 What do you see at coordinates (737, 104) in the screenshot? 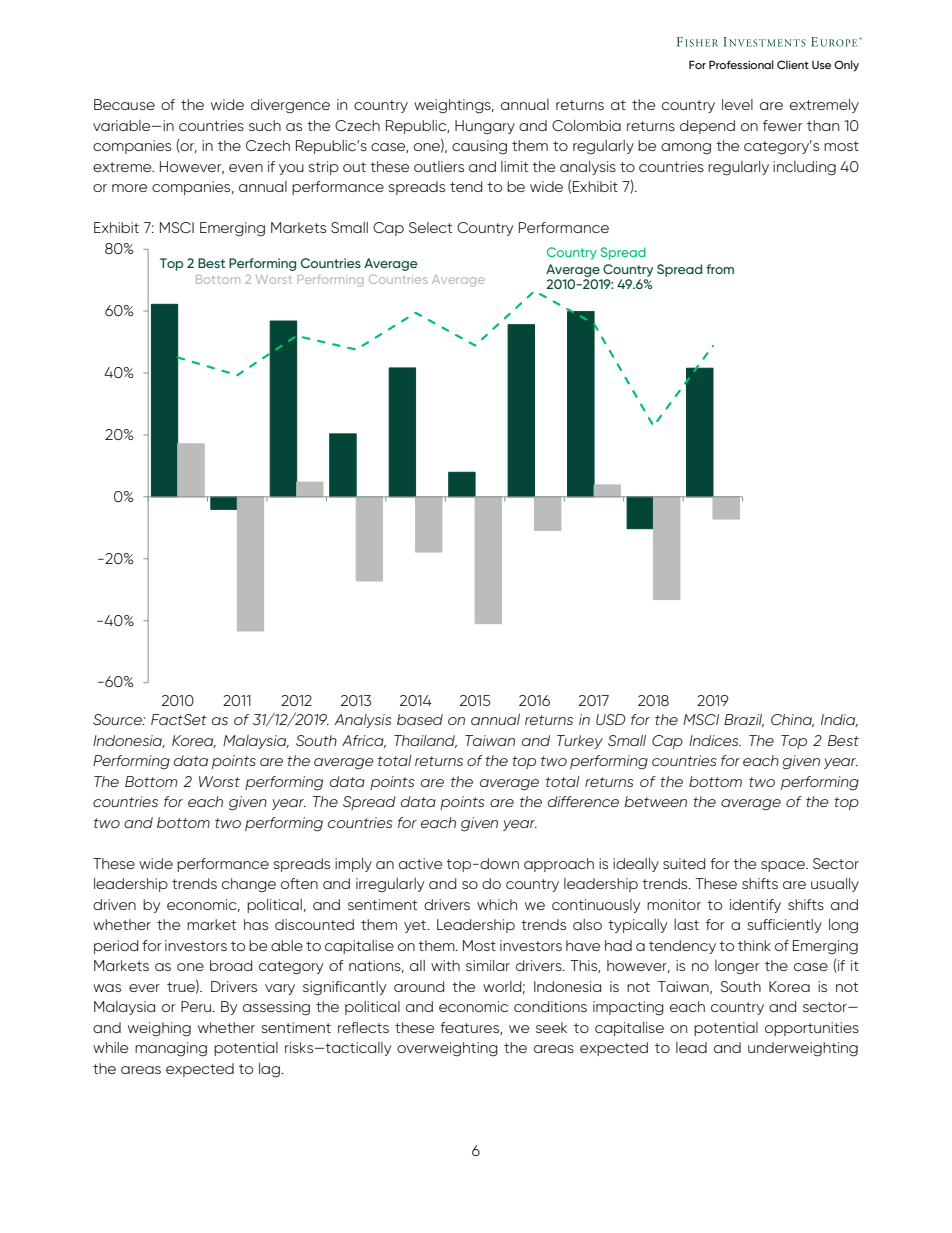
I see `level` at bounding box center [737, 104].
